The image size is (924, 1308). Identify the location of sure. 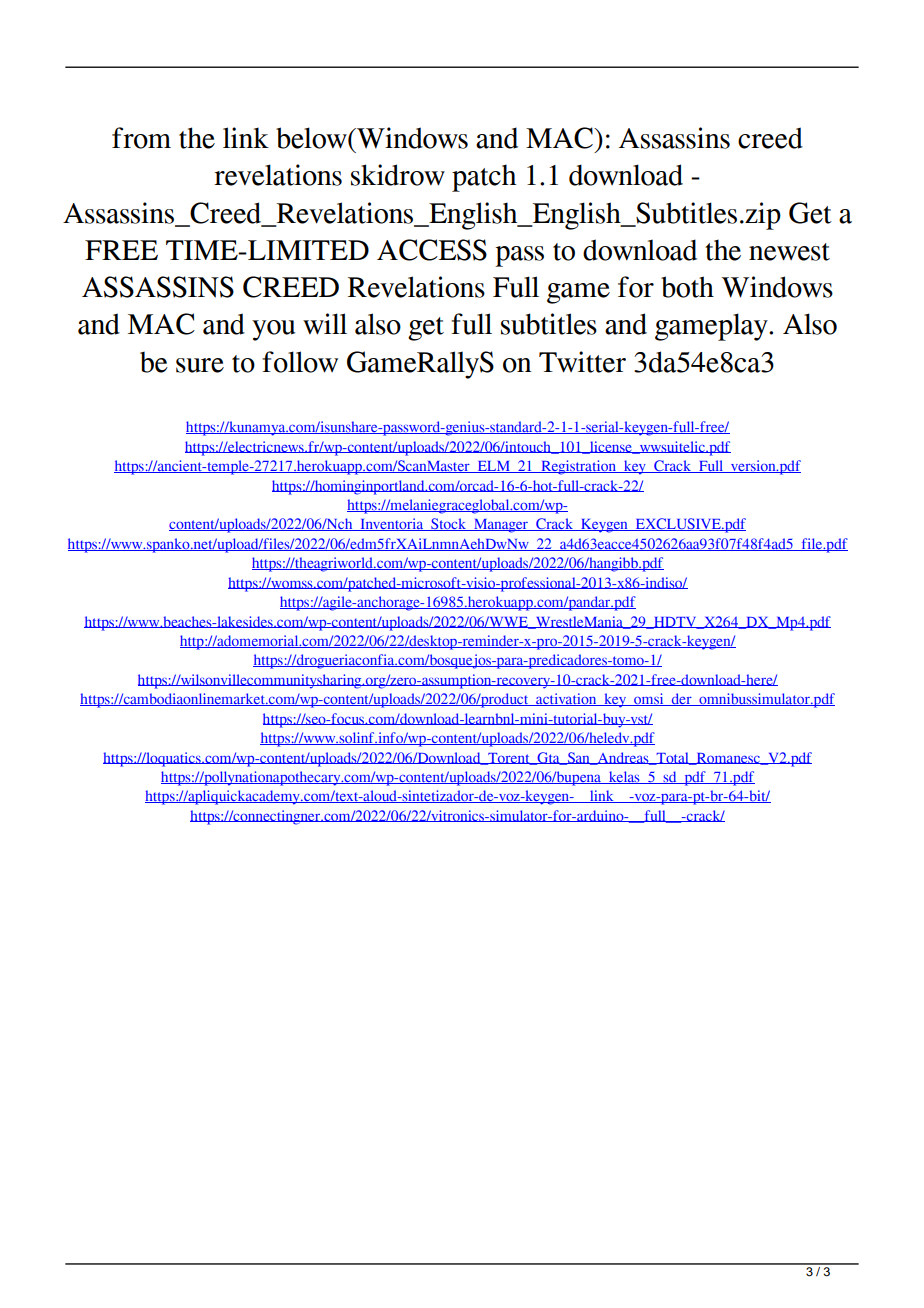
(200, 365).
